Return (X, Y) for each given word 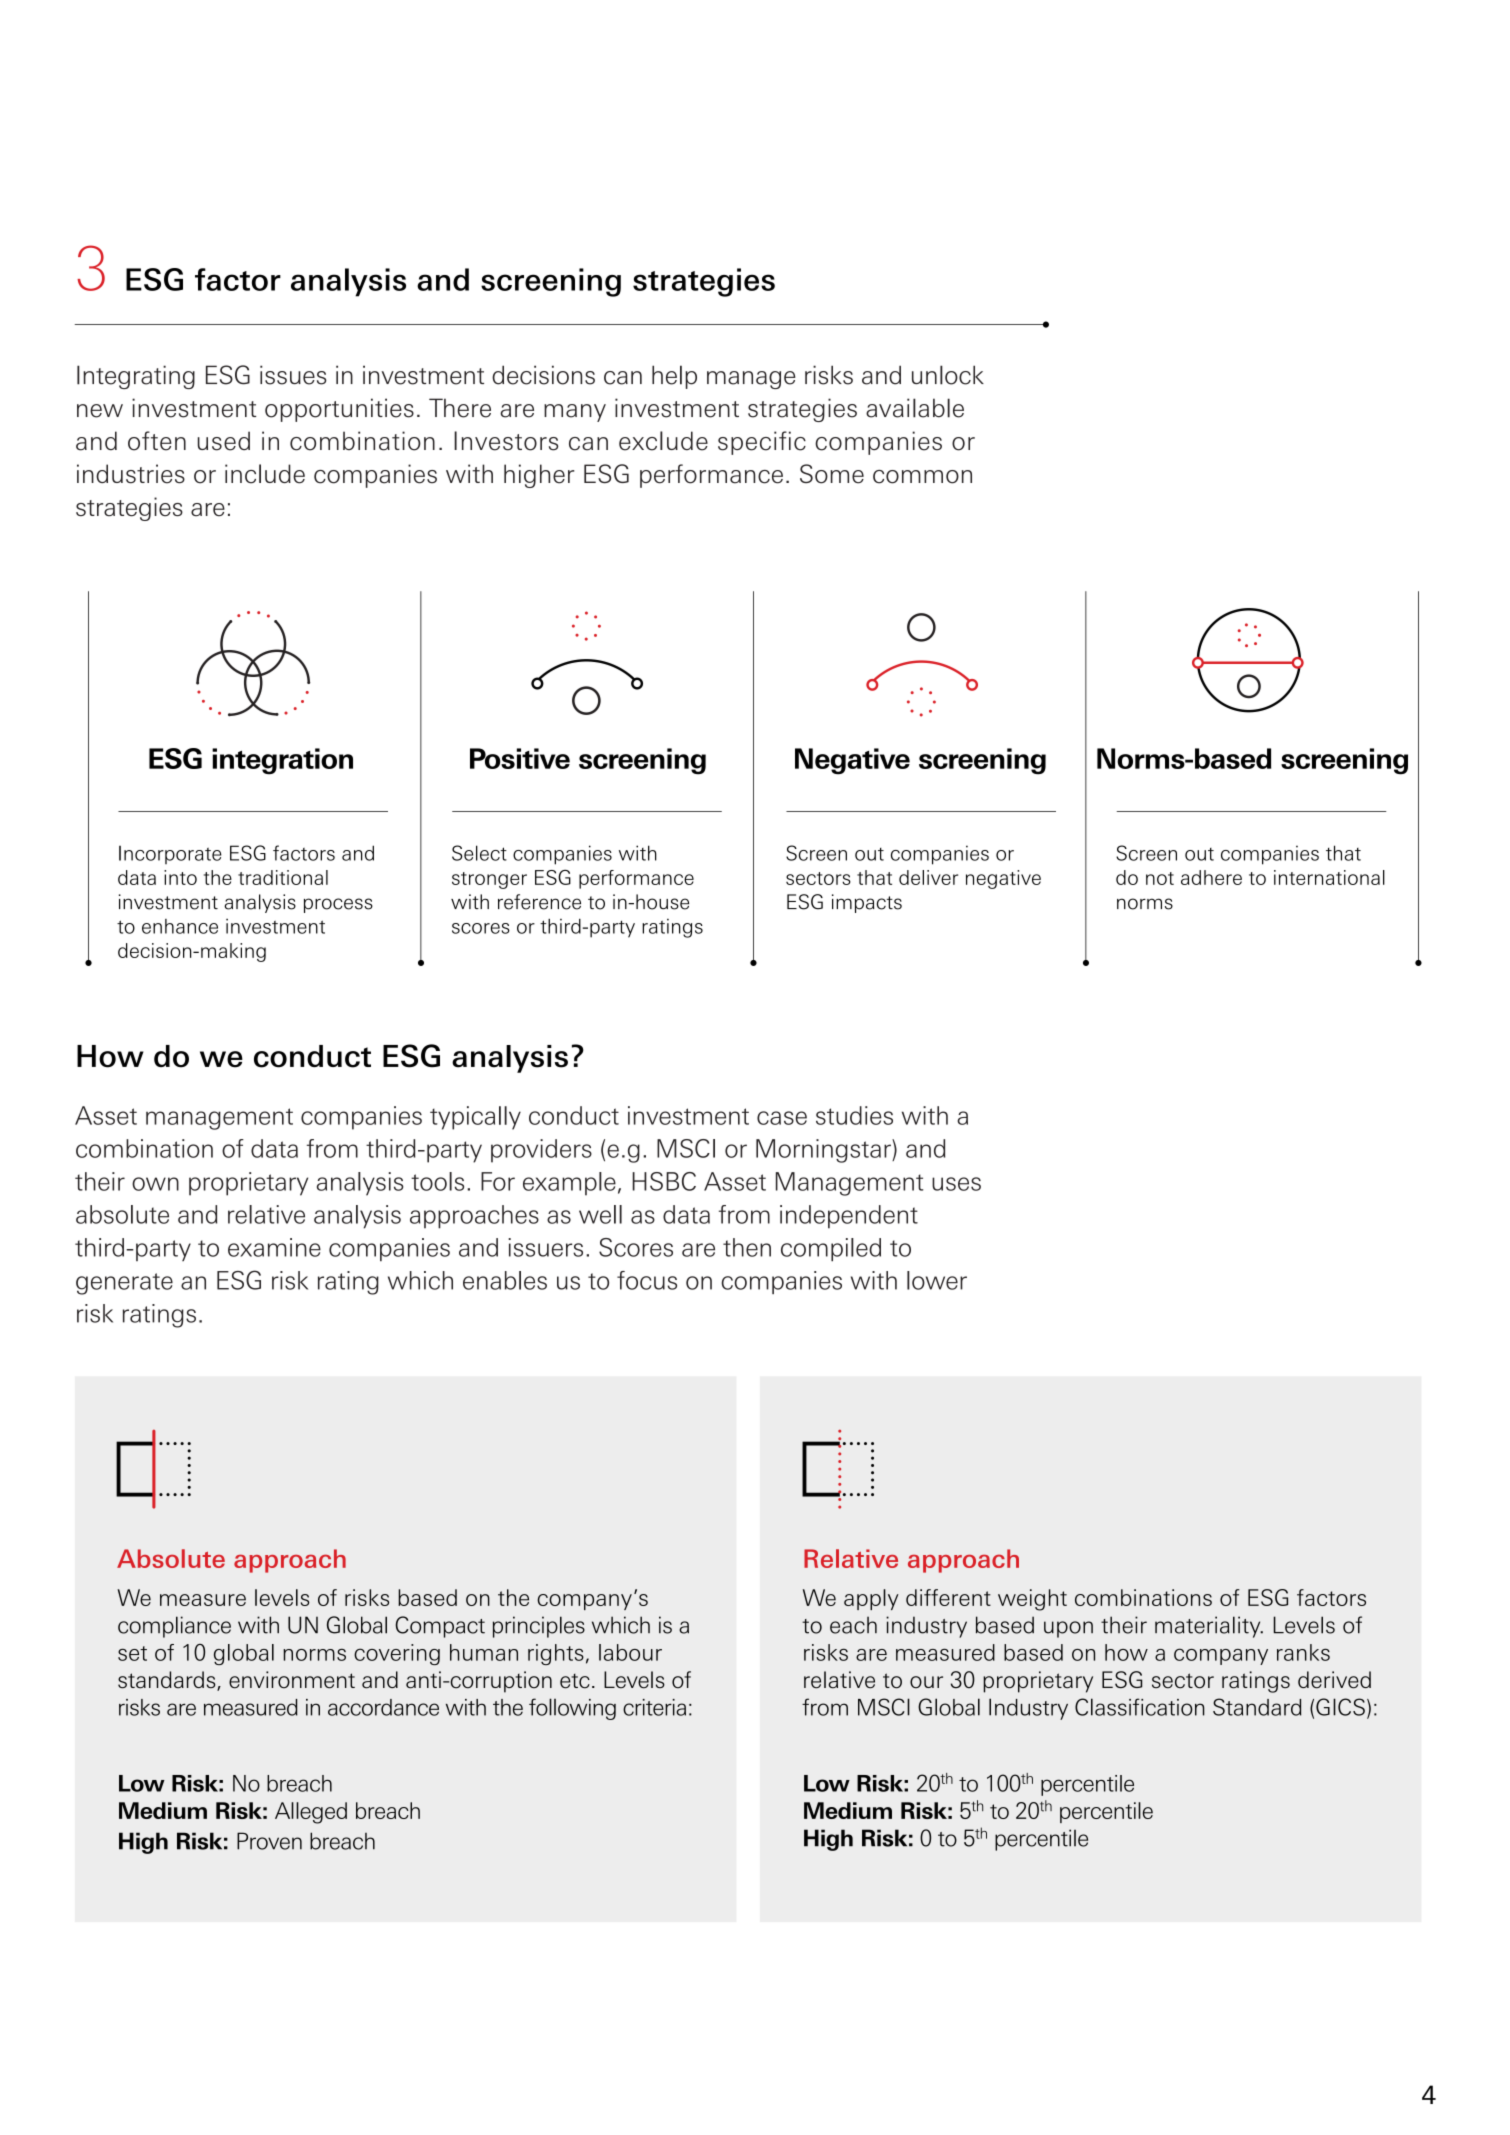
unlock (948, 375)
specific (762, 443)
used (224, 441)
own (155, 1184)
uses (956, 1184)
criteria (654, 1707)
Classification (1140, 1707)
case (782, 1118)
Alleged (311, 1813)
